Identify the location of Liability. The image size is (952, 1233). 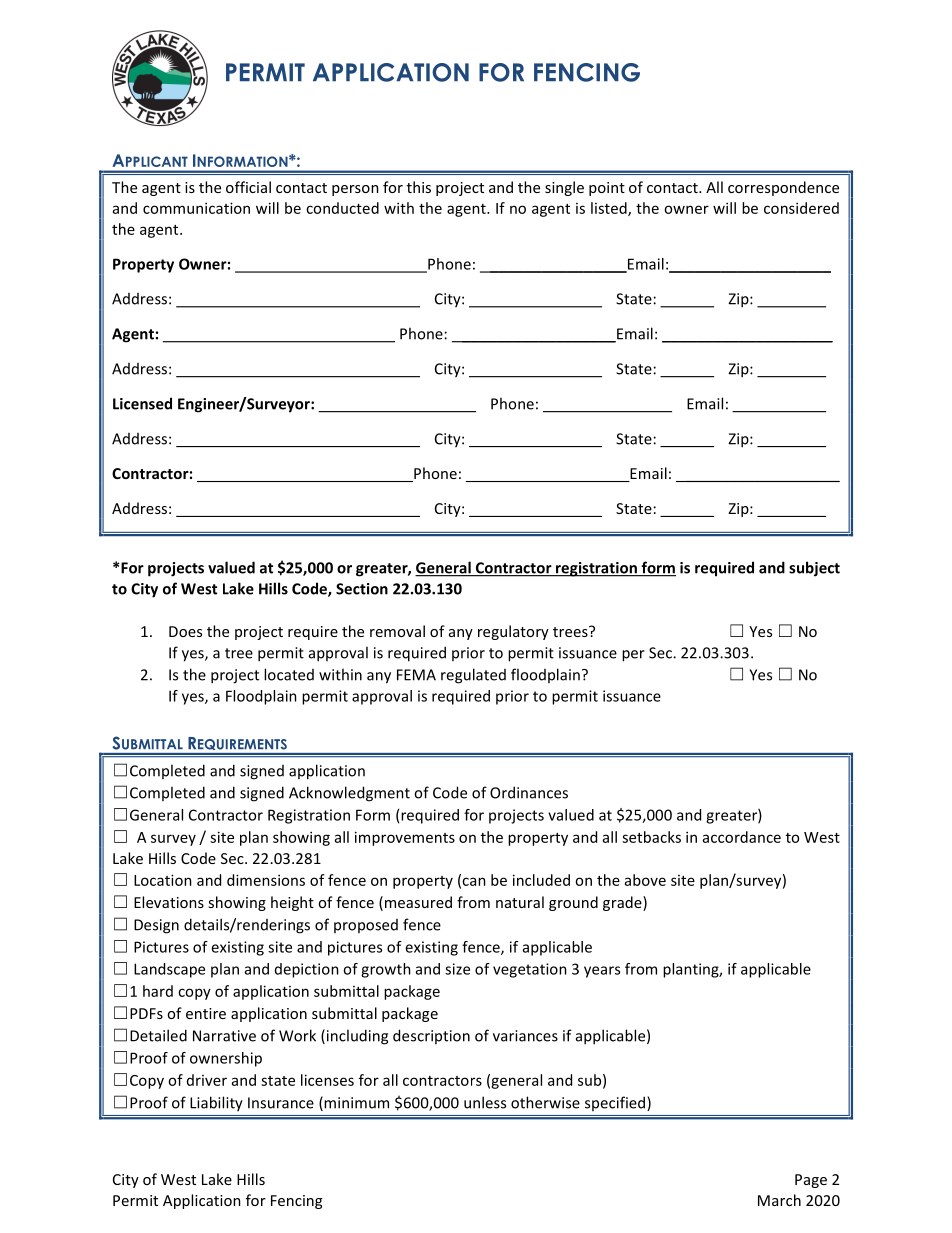
(216, 1103).
